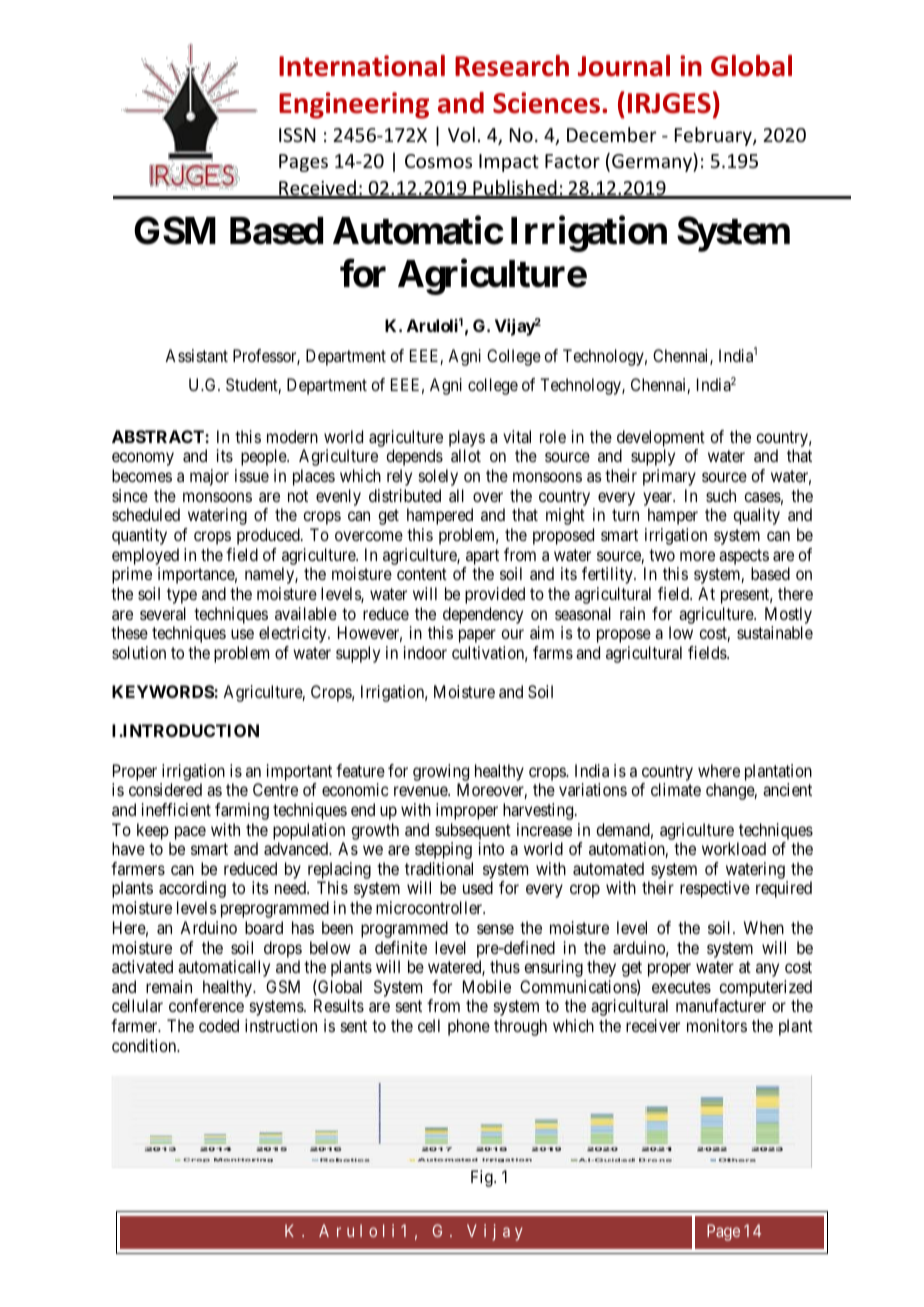  Describe the element at coordinates (714, 136) in the image. I see `February` at that location.
